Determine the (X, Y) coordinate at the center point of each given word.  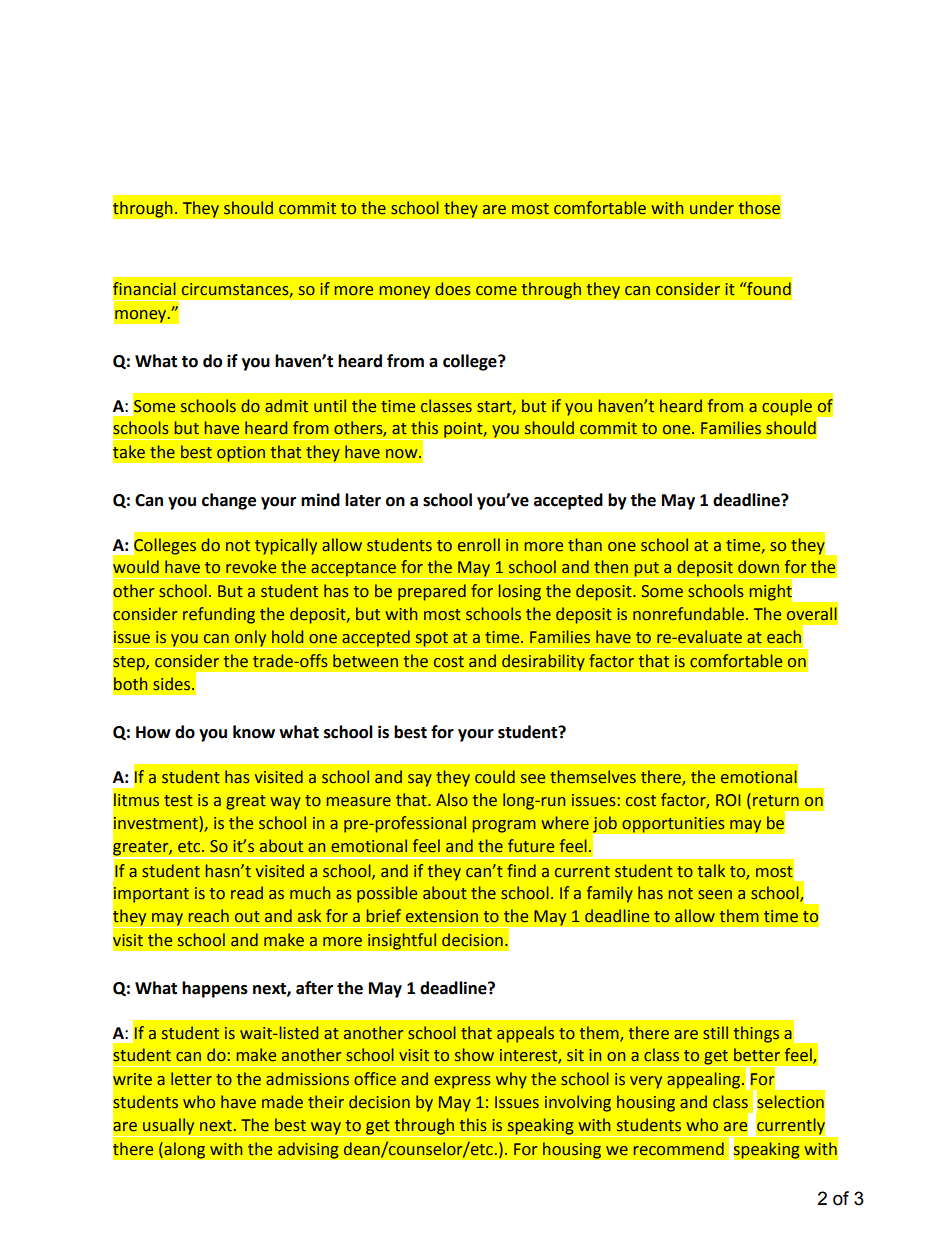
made (282, 1102)
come (496, 291)
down (758, 567)
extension (442, 916)
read (247, 893)
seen (715, 895)
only (250, 639)
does (453, 289)
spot (432, 640)
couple (787, 407)
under (712, 208)
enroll (479, 545)
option (241, 454)
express (462, 1082)
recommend (679, 1149)
